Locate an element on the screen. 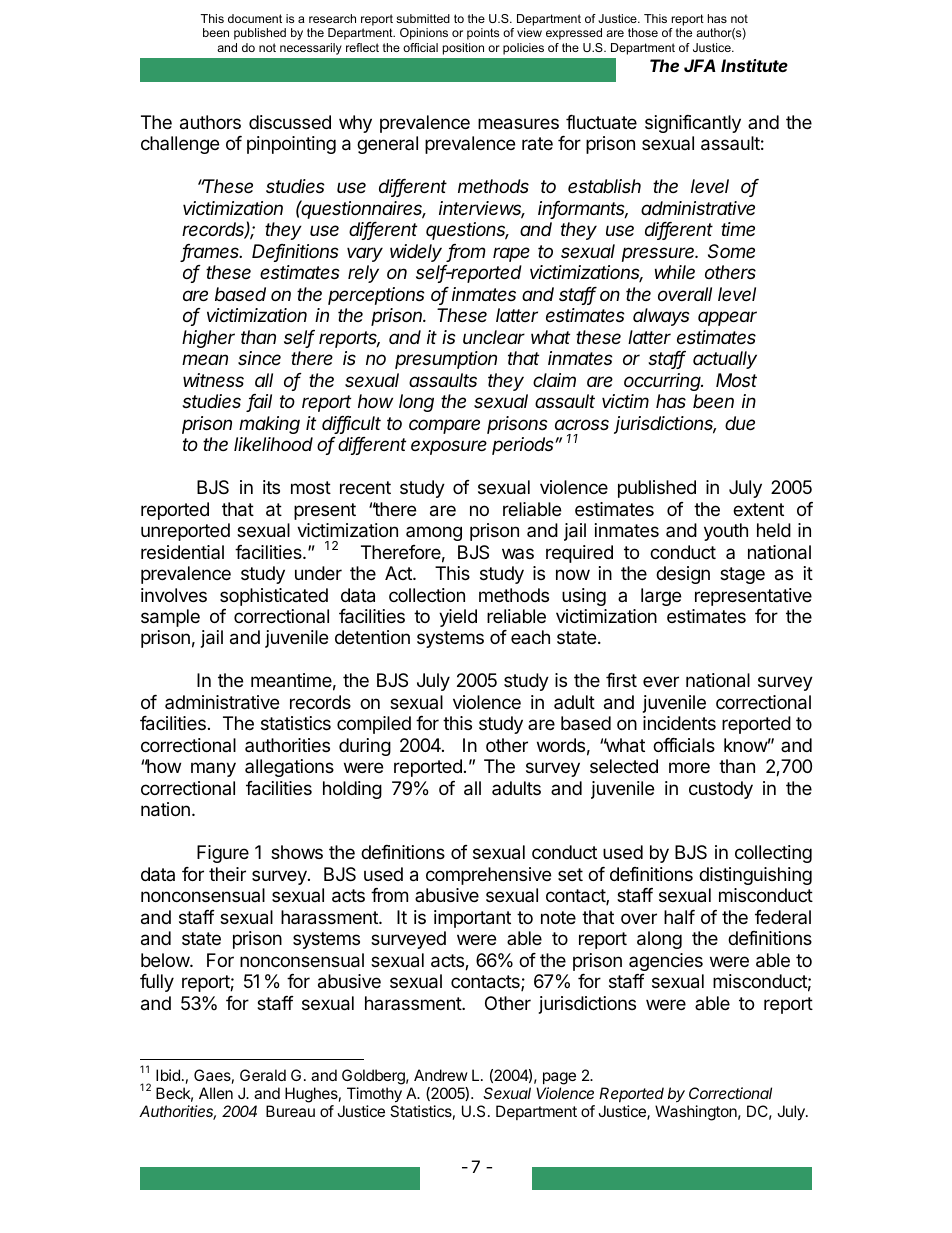 The height and width of the screenshot is (1233, 952). agencies is located at coordinates (666, 962).
